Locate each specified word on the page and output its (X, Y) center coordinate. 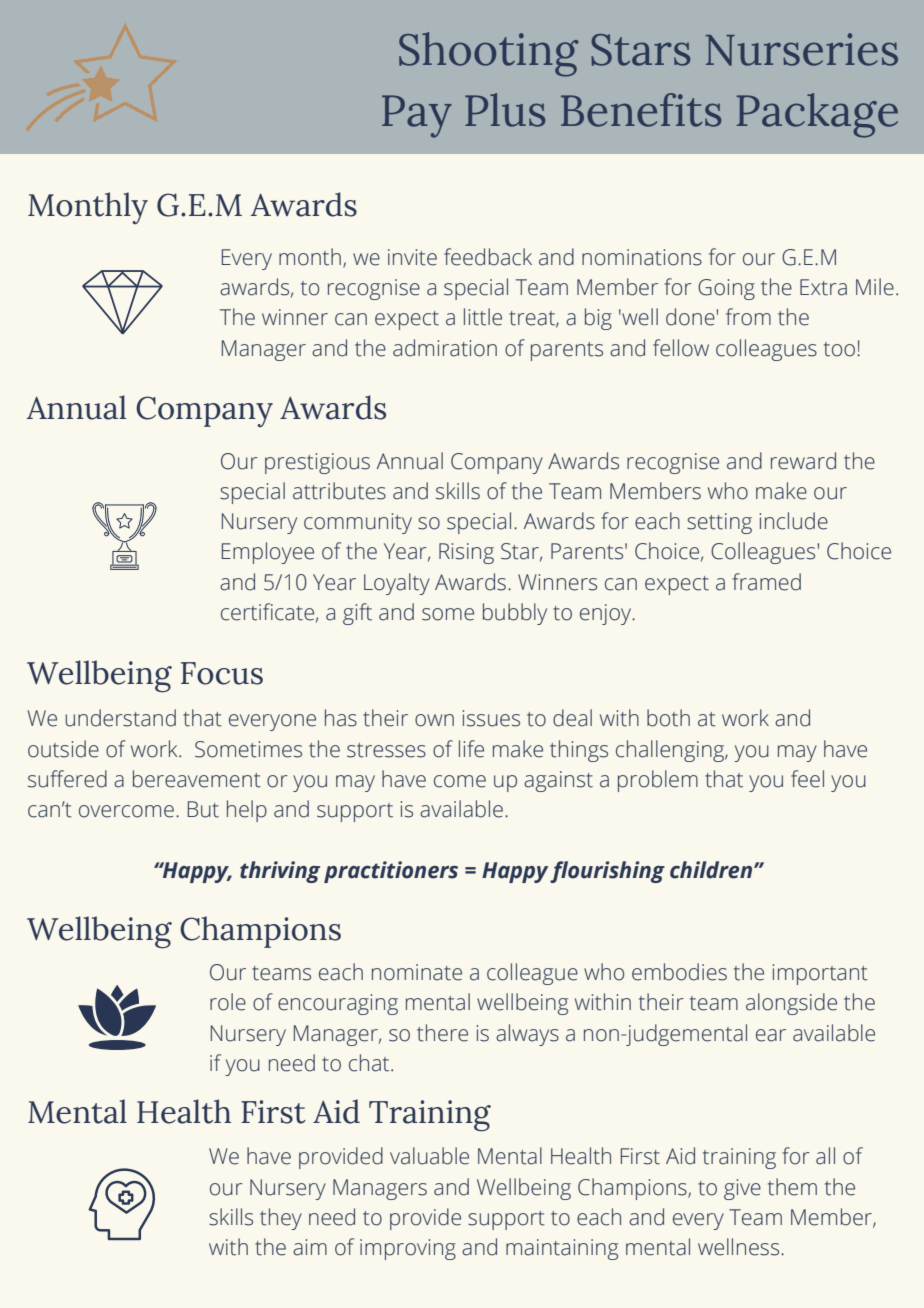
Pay (417, 116)
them (792, 1187)
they (281, 1219)
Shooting (488, 54)
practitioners (391, 872)
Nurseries (802, 49)
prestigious (317, 463)
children (712, 870)
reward (803, 461)
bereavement (197, 779)
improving (408, 1249)
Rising (466, 553)
